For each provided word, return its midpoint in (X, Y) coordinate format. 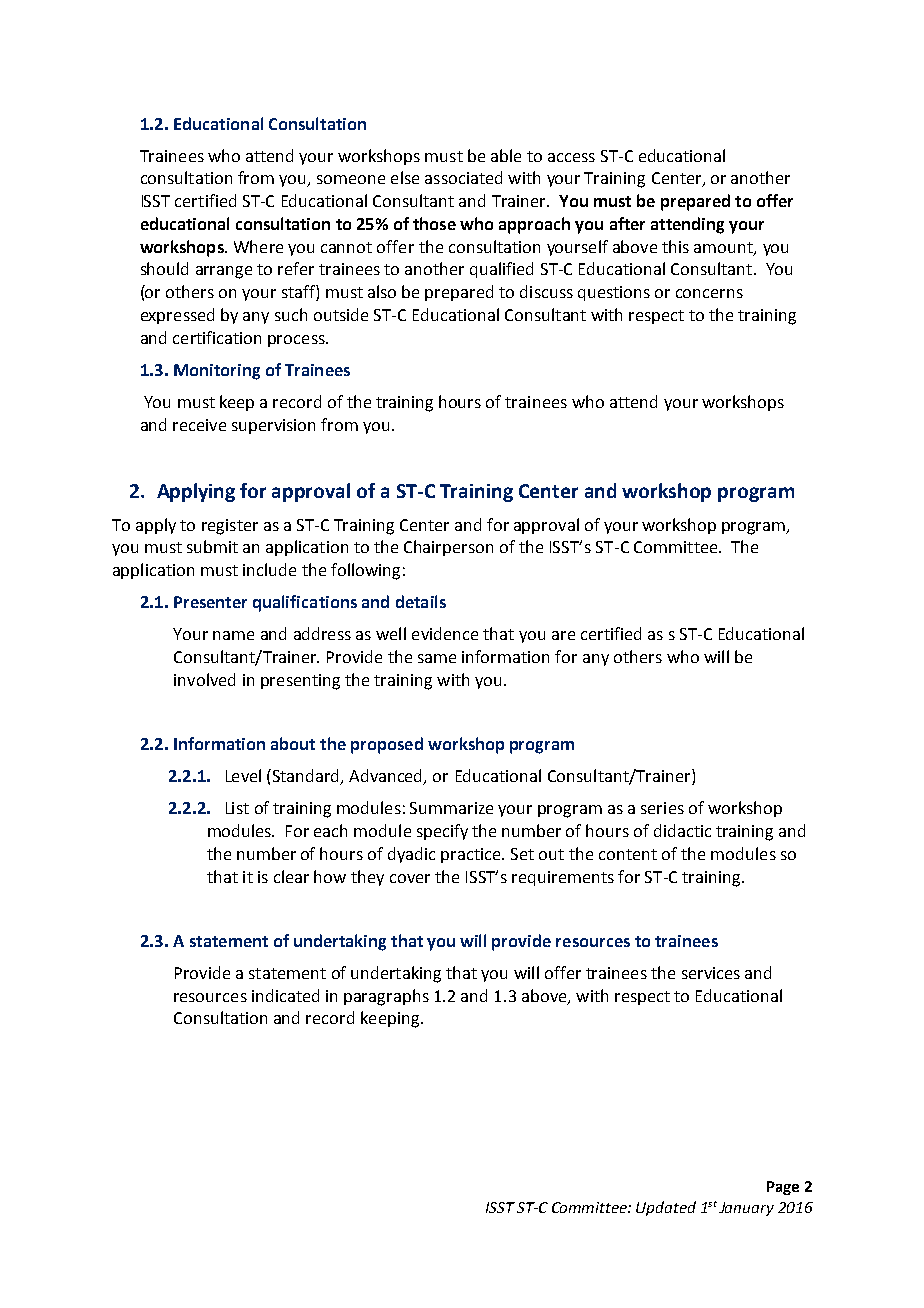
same (437, 658)
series (662, 808)
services (711, 973)
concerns (709, 293)
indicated (285, 995)
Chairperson (448, 548)
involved (204, 679)
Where (258, 246)
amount (724, 248)
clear (291, 876)
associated (463, 177)
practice (472, 855)
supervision (273, 426)
